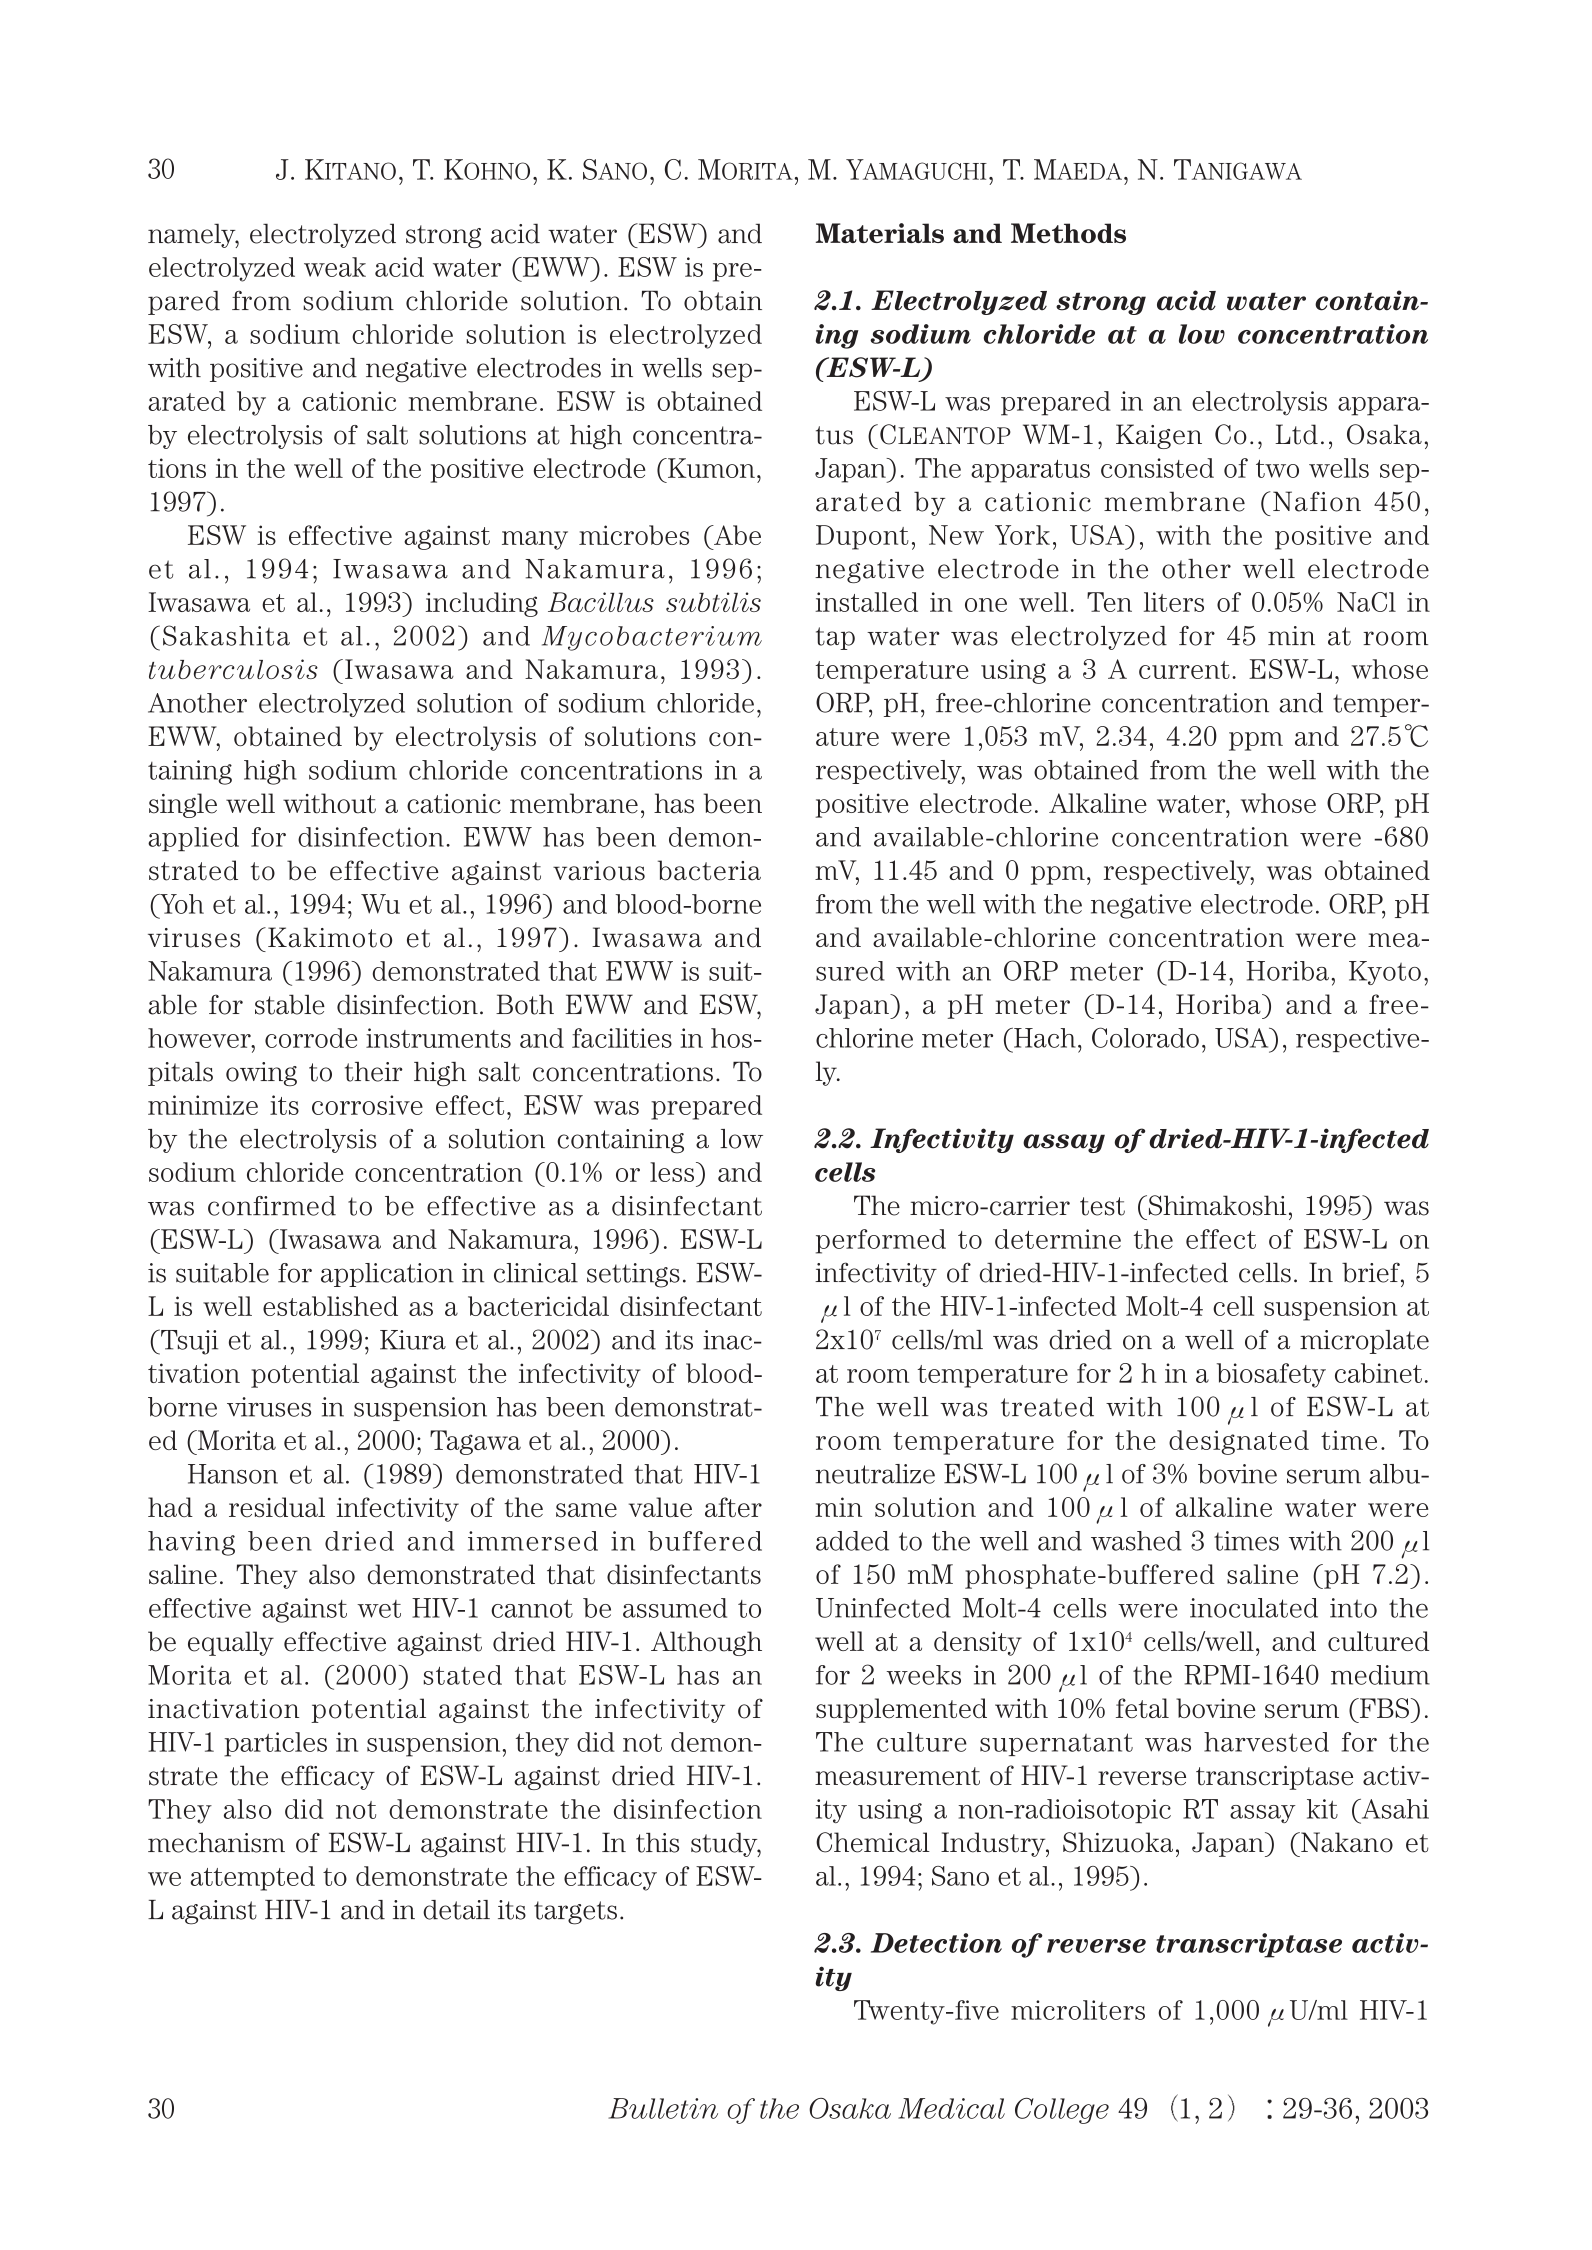 The width and height of the screenshot is (1592, 2250). I want to click on Methods, so click(1068, 233).
